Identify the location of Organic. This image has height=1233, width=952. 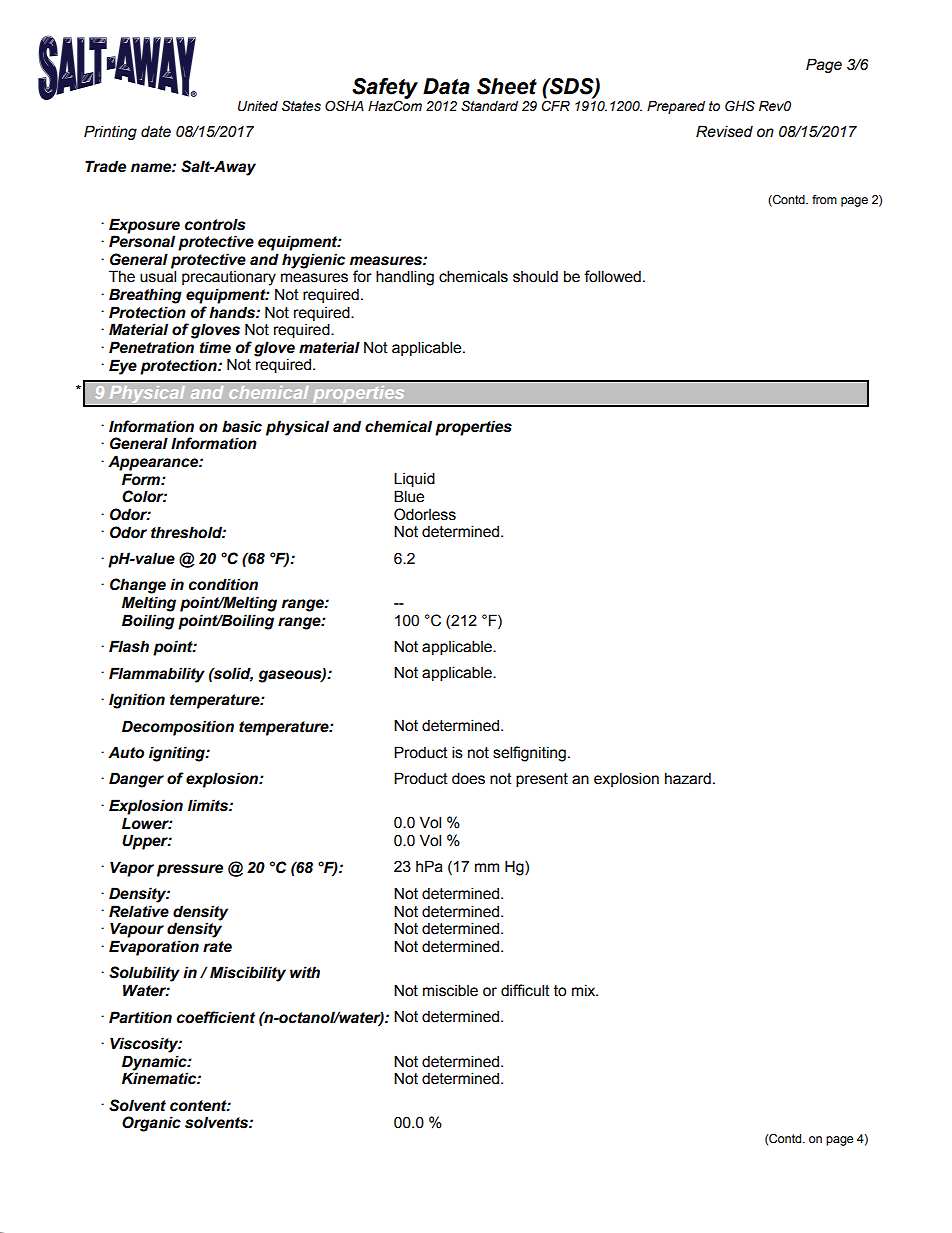
(151, 1124).
